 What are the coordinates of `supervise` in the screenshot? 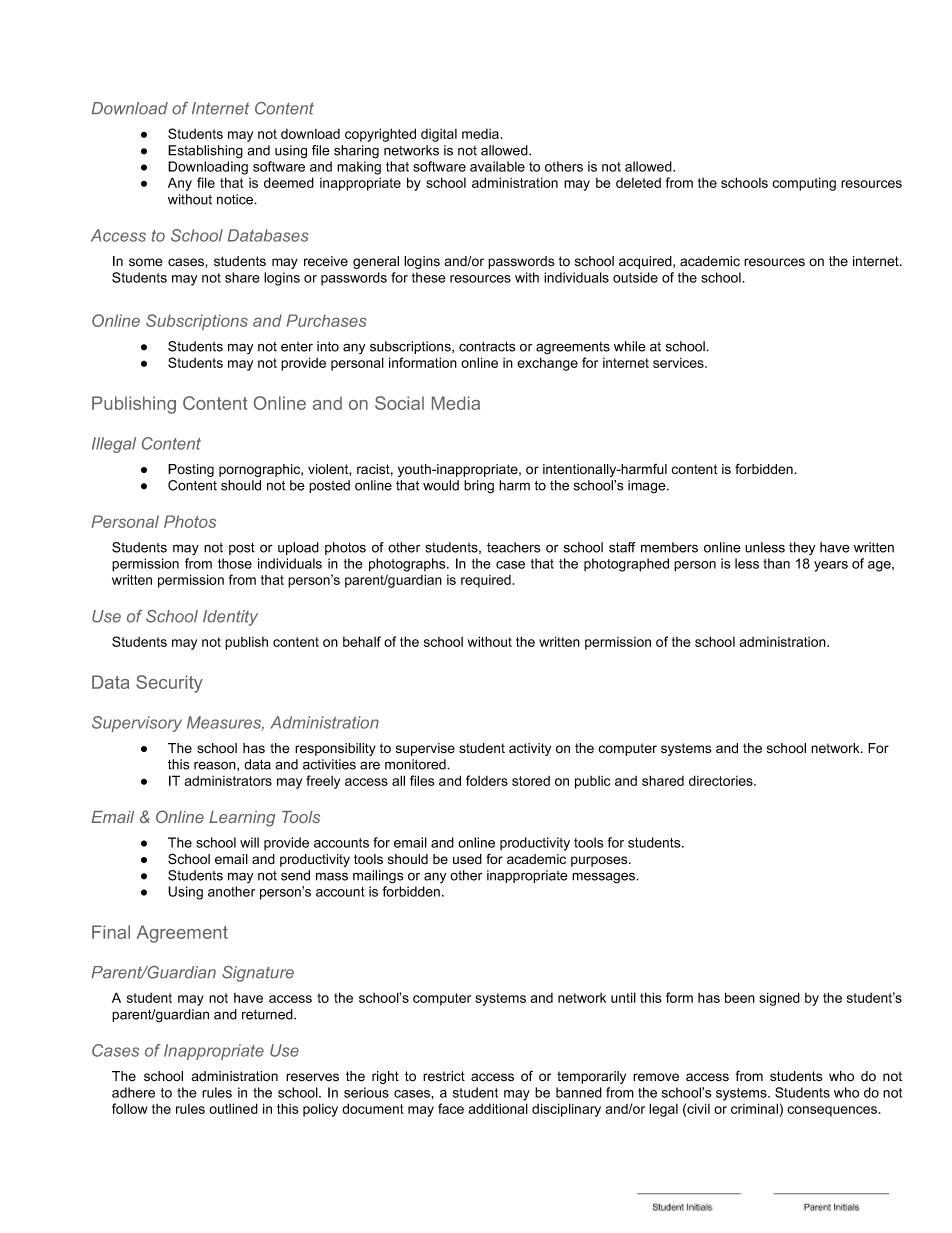 It's located at (425, 749).
